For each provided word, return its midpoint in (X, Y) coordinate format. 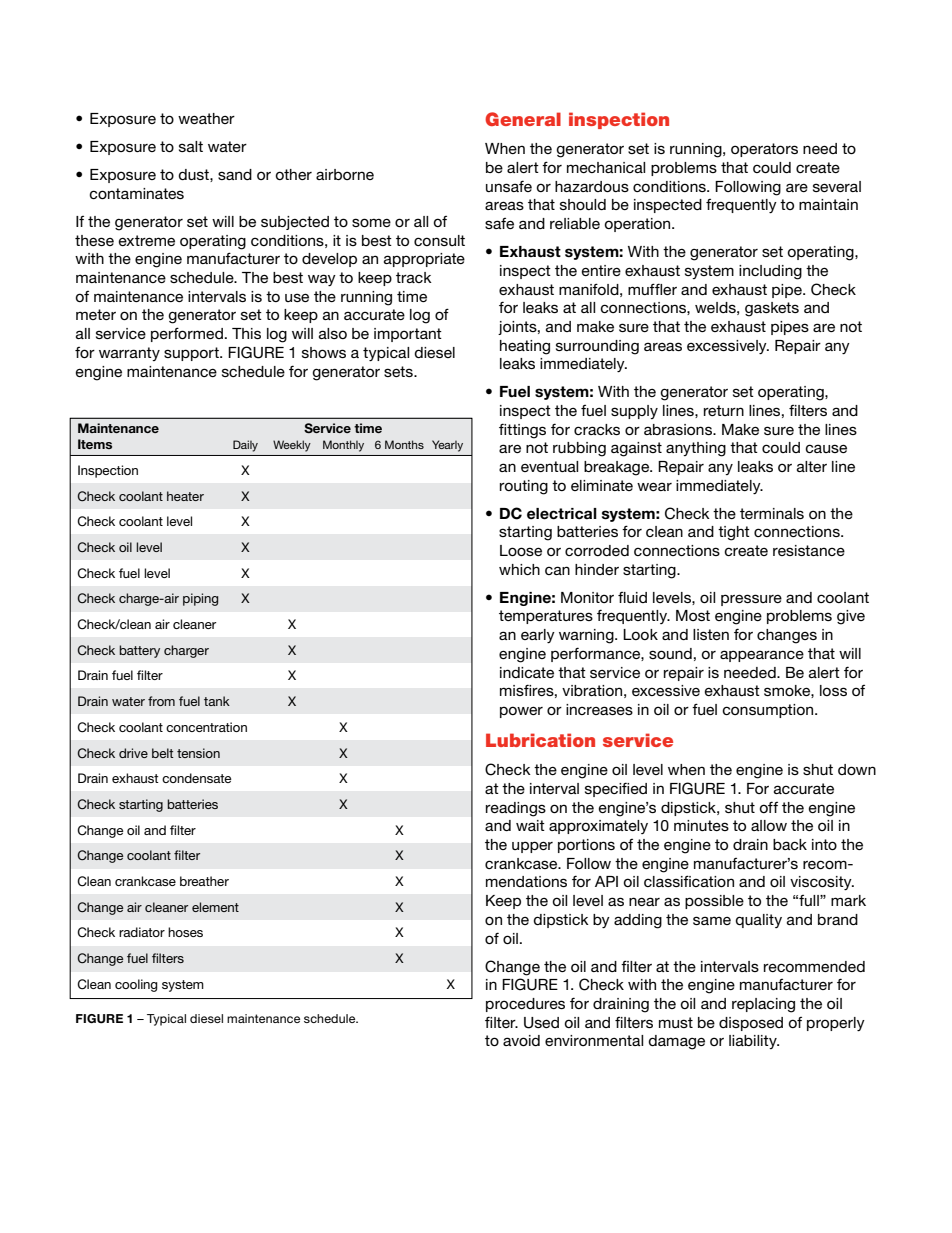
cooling (136, 985)
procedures (525, 1005)
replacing (763, 1005)
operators (764, 150)
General (523, 119)
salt (191, 146)
